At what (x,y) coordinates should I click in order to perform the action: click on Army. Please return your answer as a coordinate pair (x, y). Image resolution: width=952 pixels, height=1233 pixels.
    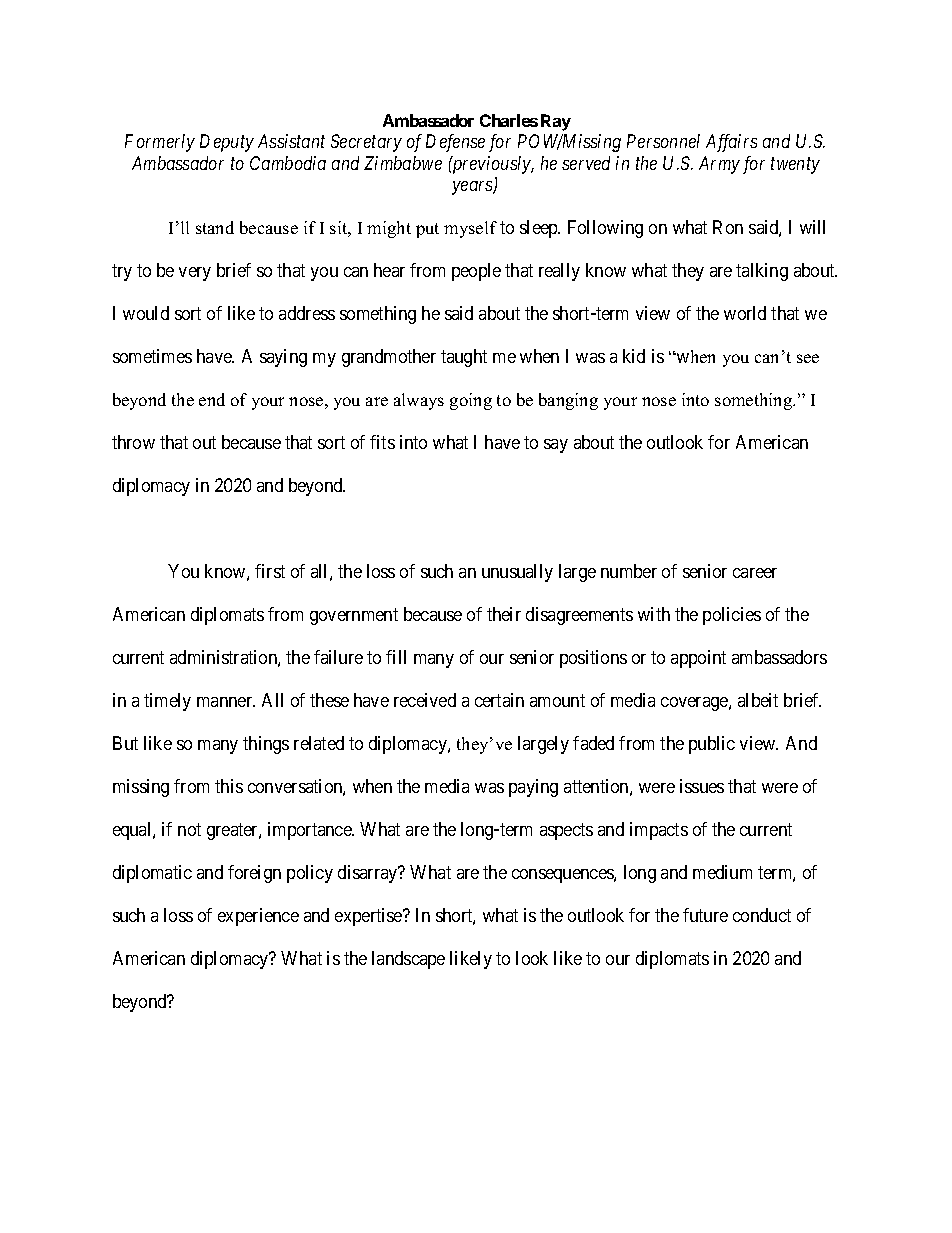
    Looking at the image, I should click on (719, 165).
